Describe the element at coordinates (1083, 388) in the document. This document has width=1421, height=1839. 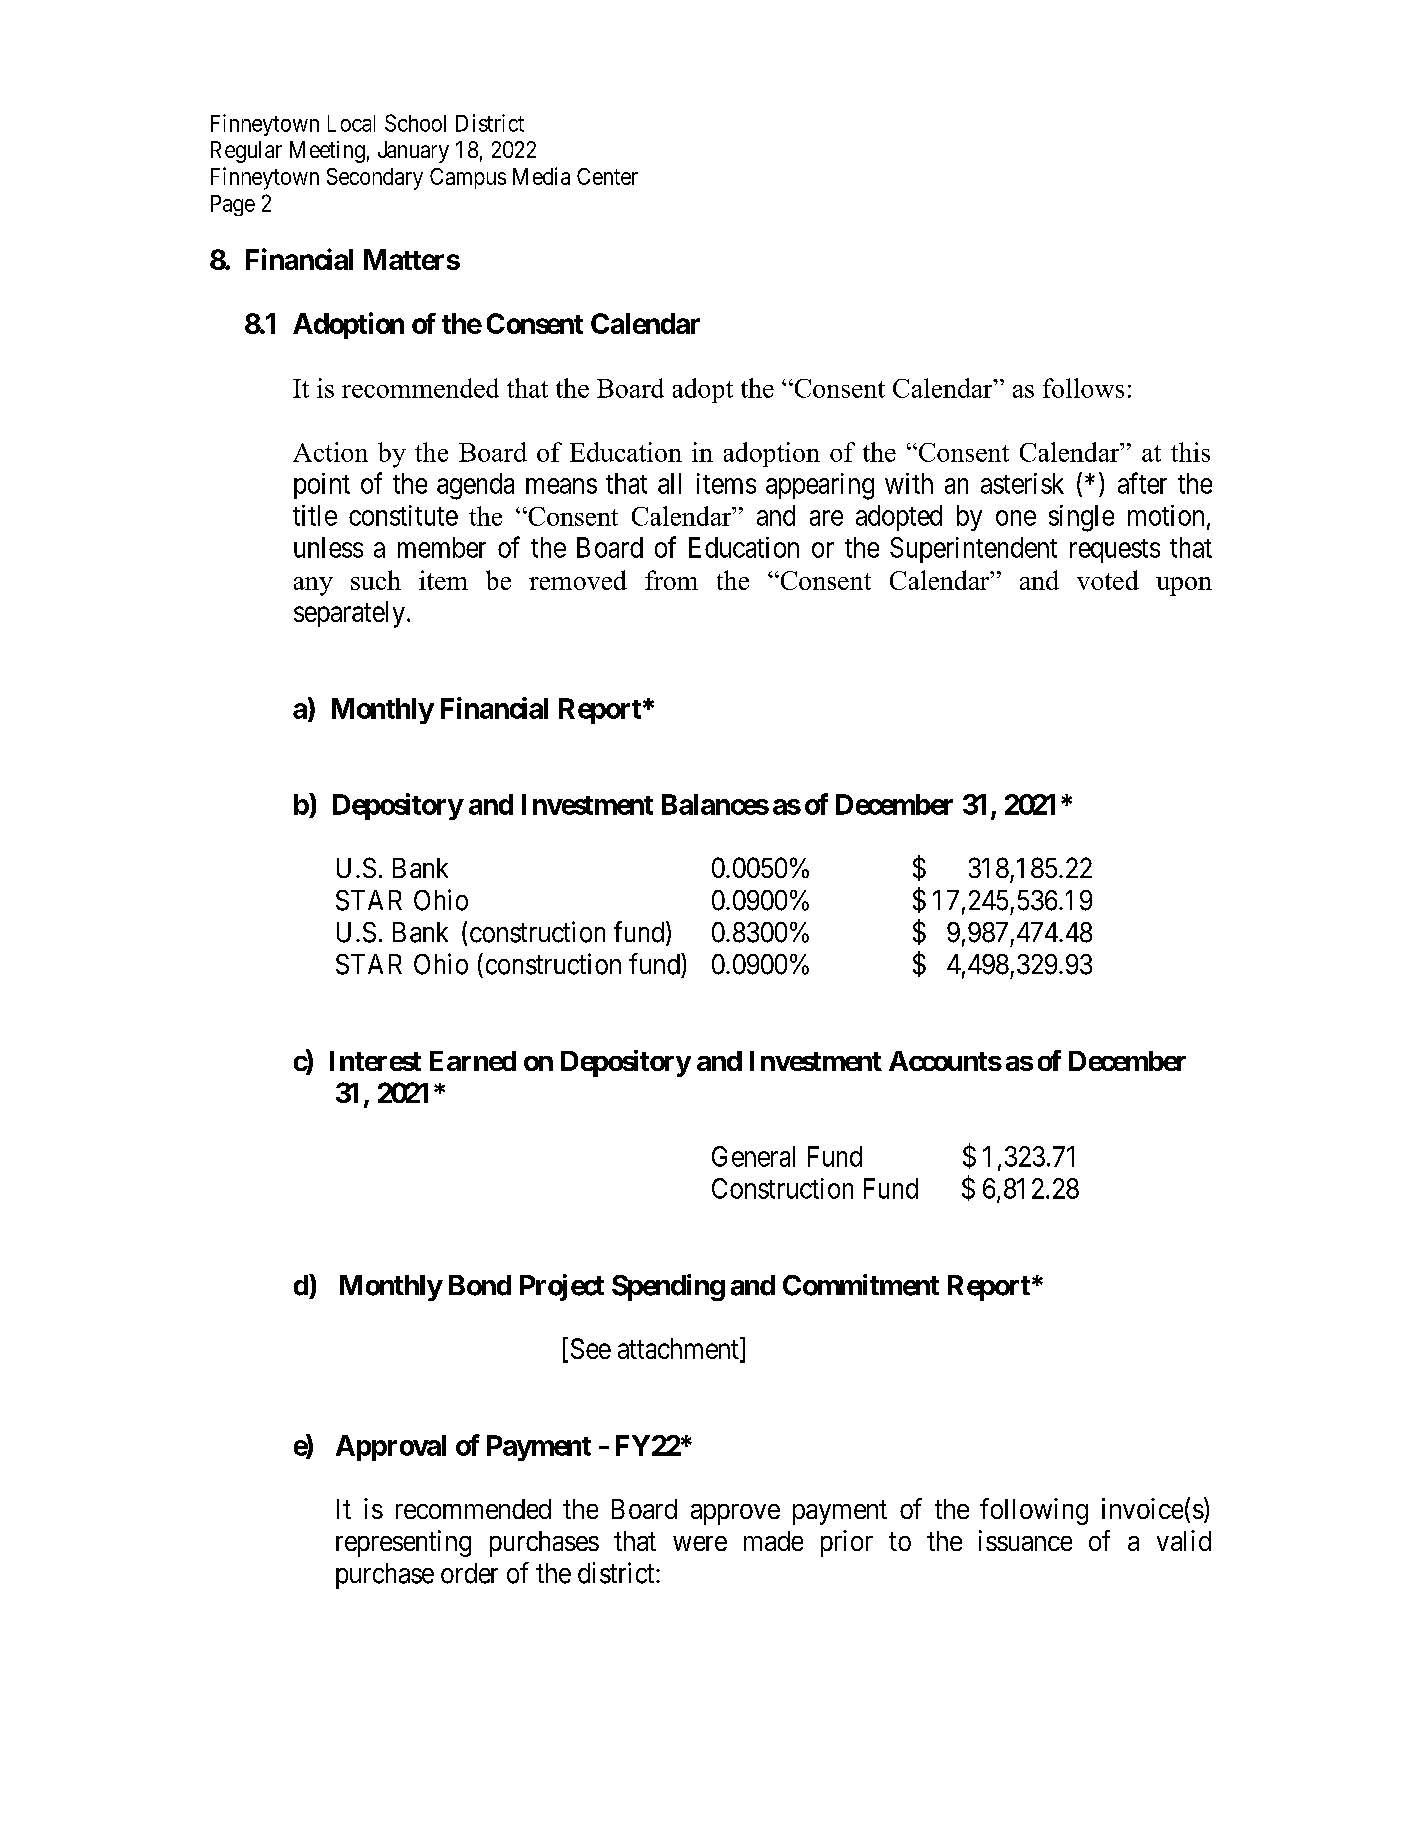
I see `follows` at that location.
